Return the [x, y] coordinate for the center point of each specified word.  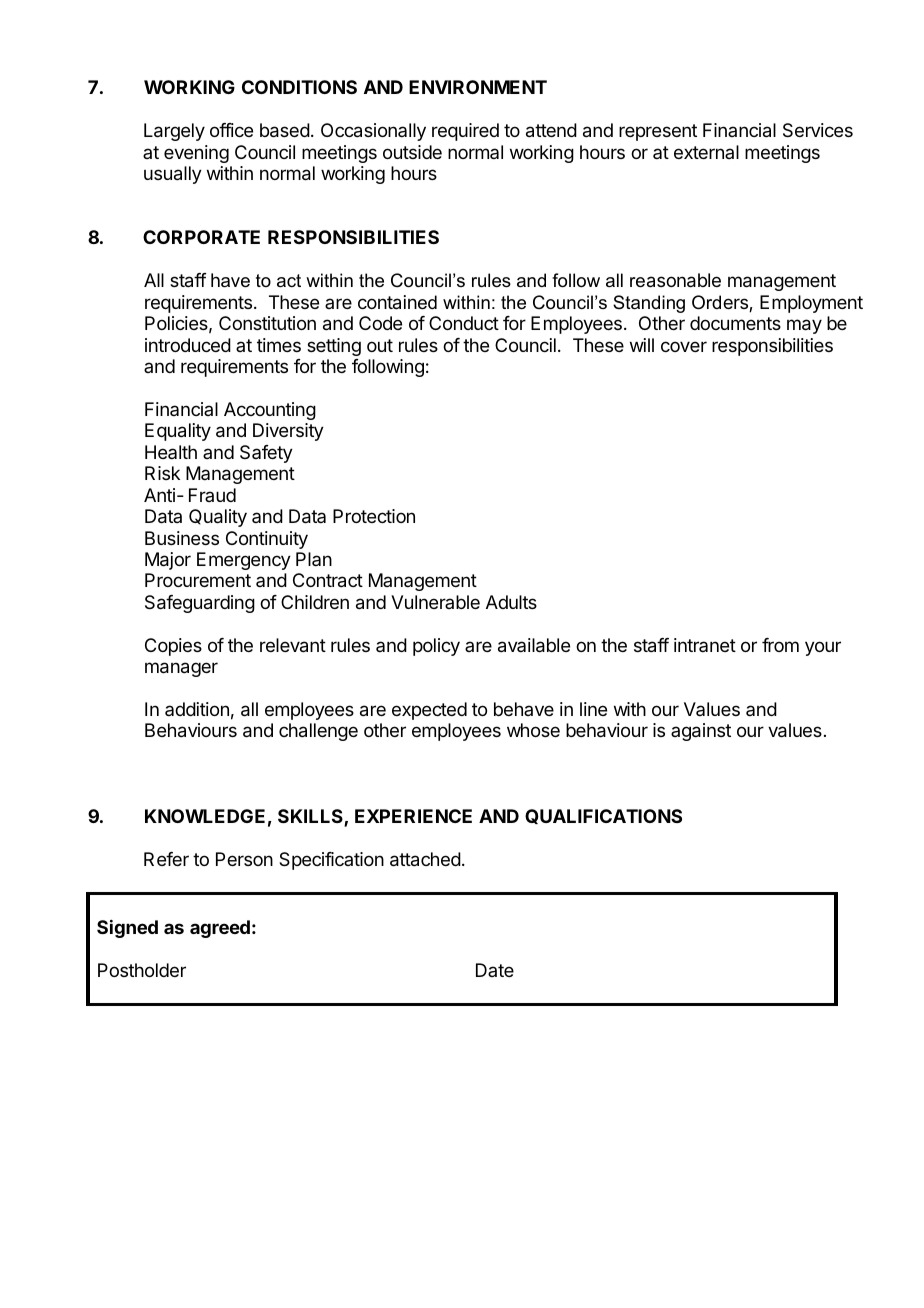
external [706, 152]
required [465, 132]
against [701, 732]
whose [533, 730]
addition [197, 709]
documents [735, 323]
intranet [705, 645]
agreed [220, 929]
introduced [188, 345]
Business [182, 538]
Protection [374, 516]
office [231, 130]
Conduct [464, 323]
